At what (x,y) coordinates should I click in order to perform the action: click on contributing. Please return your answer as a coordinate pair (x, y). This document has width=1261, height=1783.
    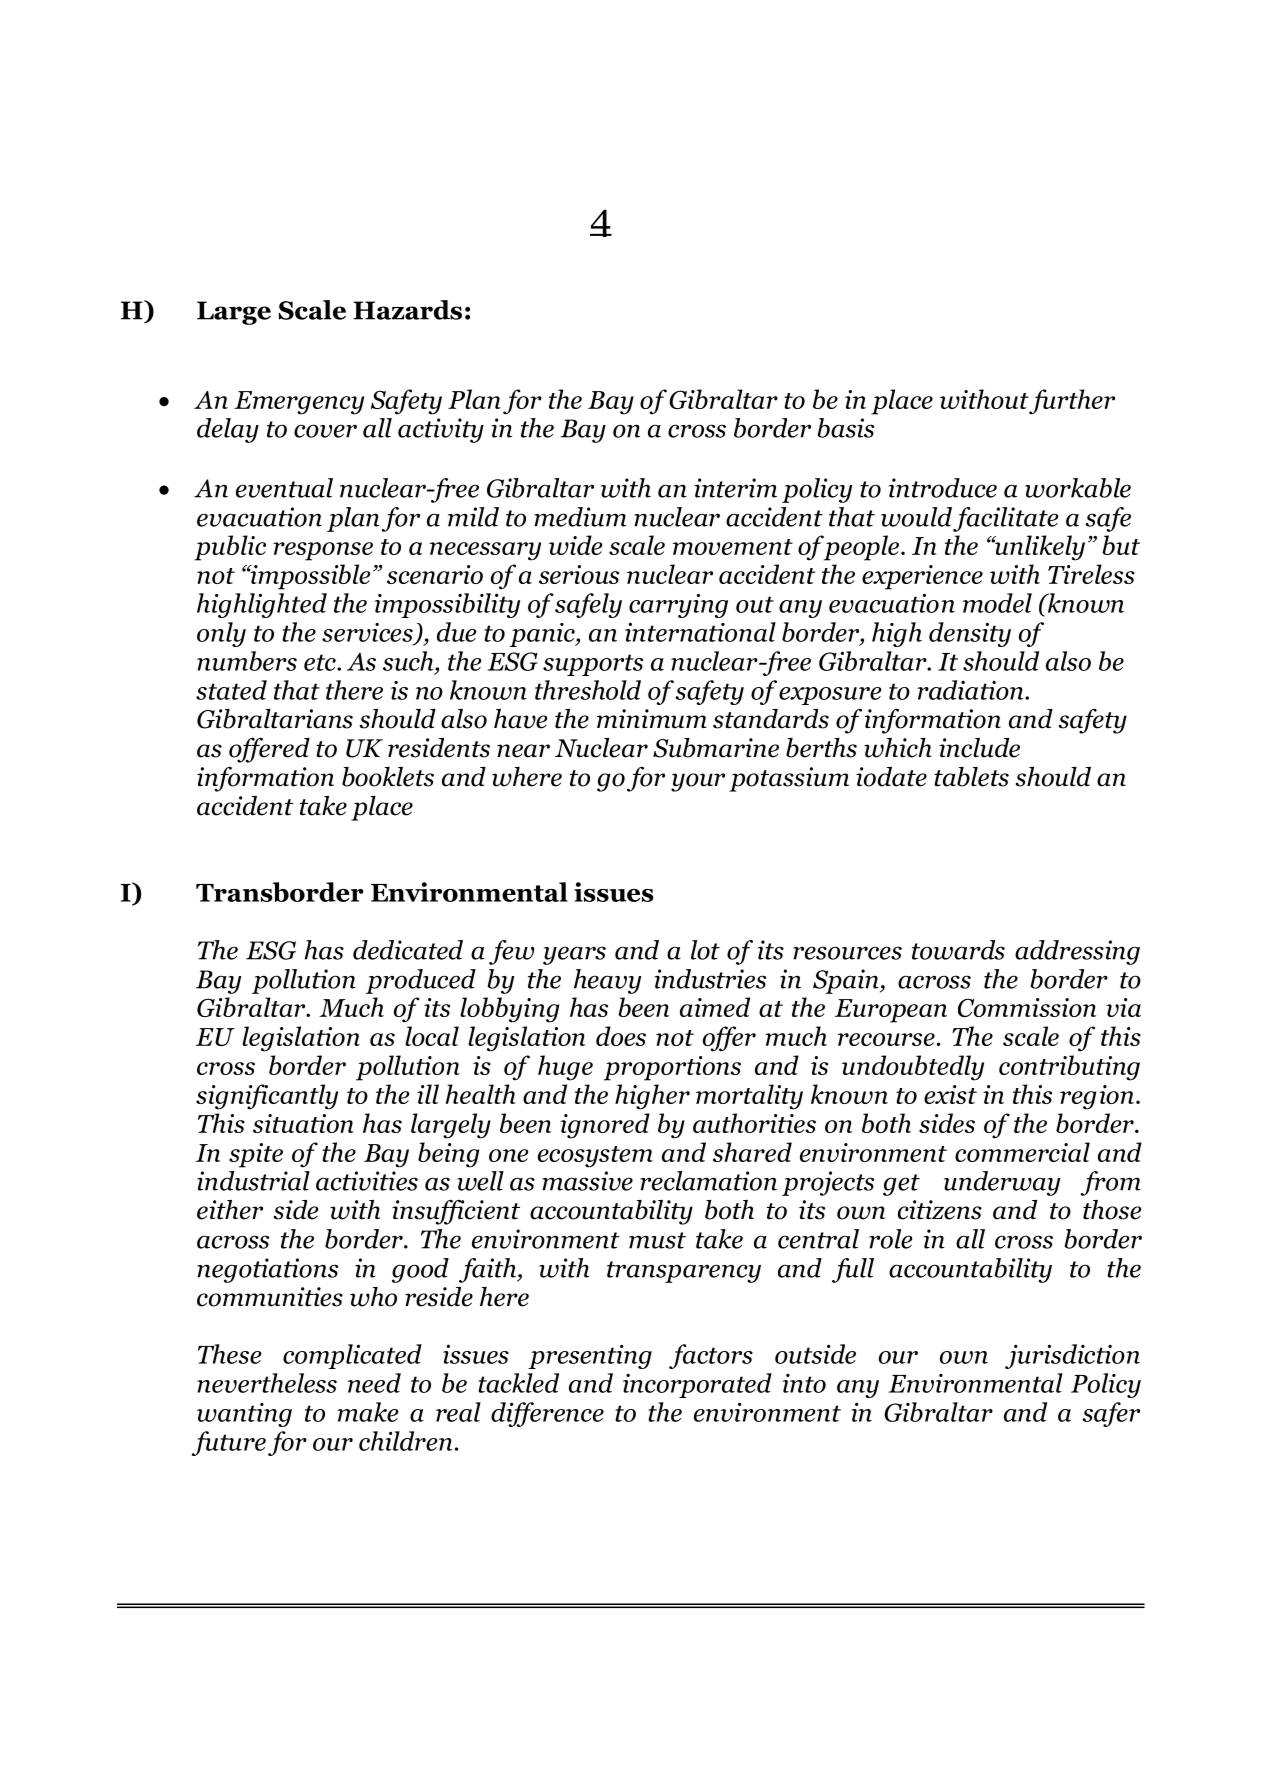
    Looking at the image, I should click on (1069, 1068).
